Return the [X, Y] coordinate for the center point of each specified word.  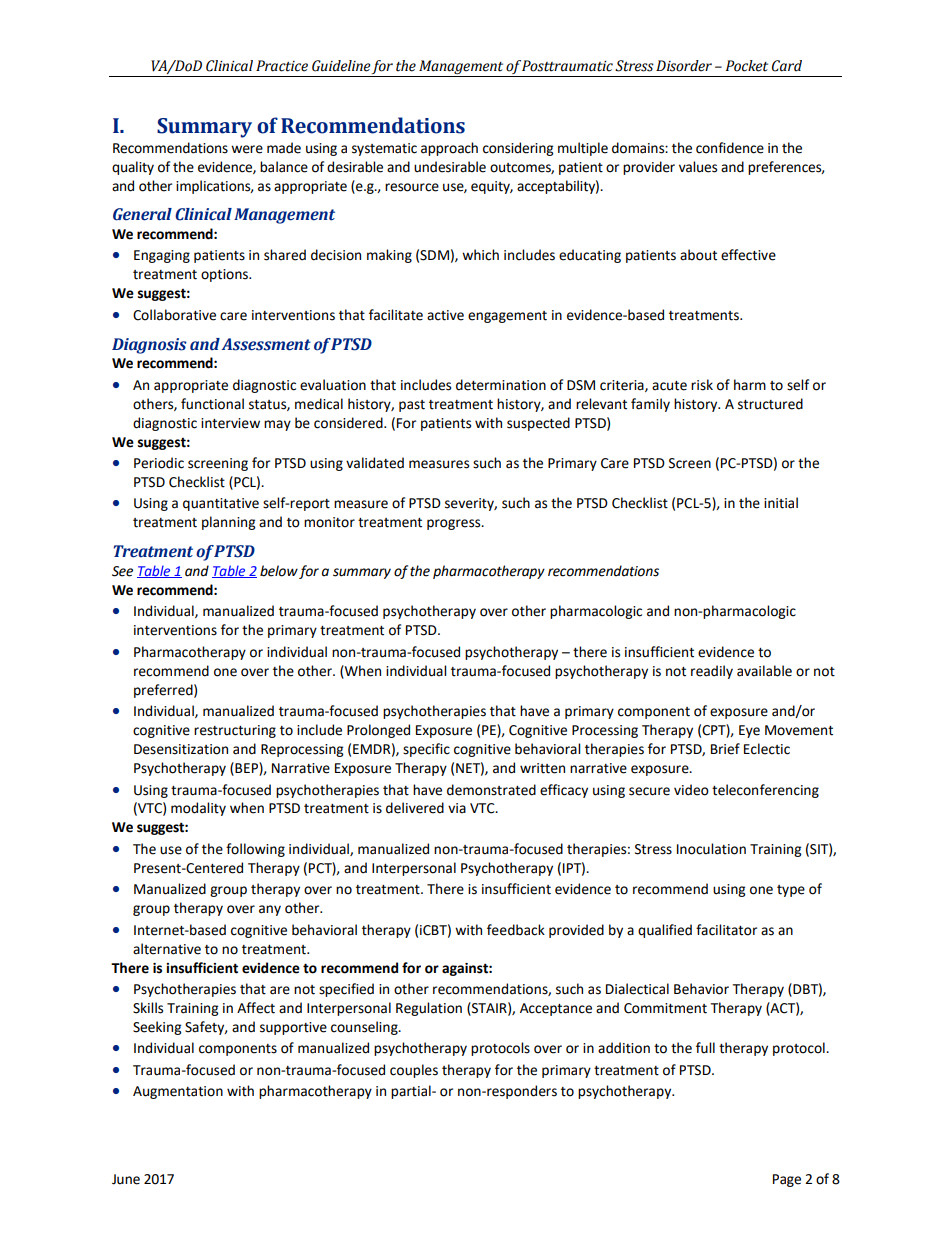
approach [449, 149]
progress [455, 524]
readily [712, 672]
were [247, 149]
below [279, 571]
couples [414, 1071]
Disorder [684, 66]
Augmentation [178, 1092]
